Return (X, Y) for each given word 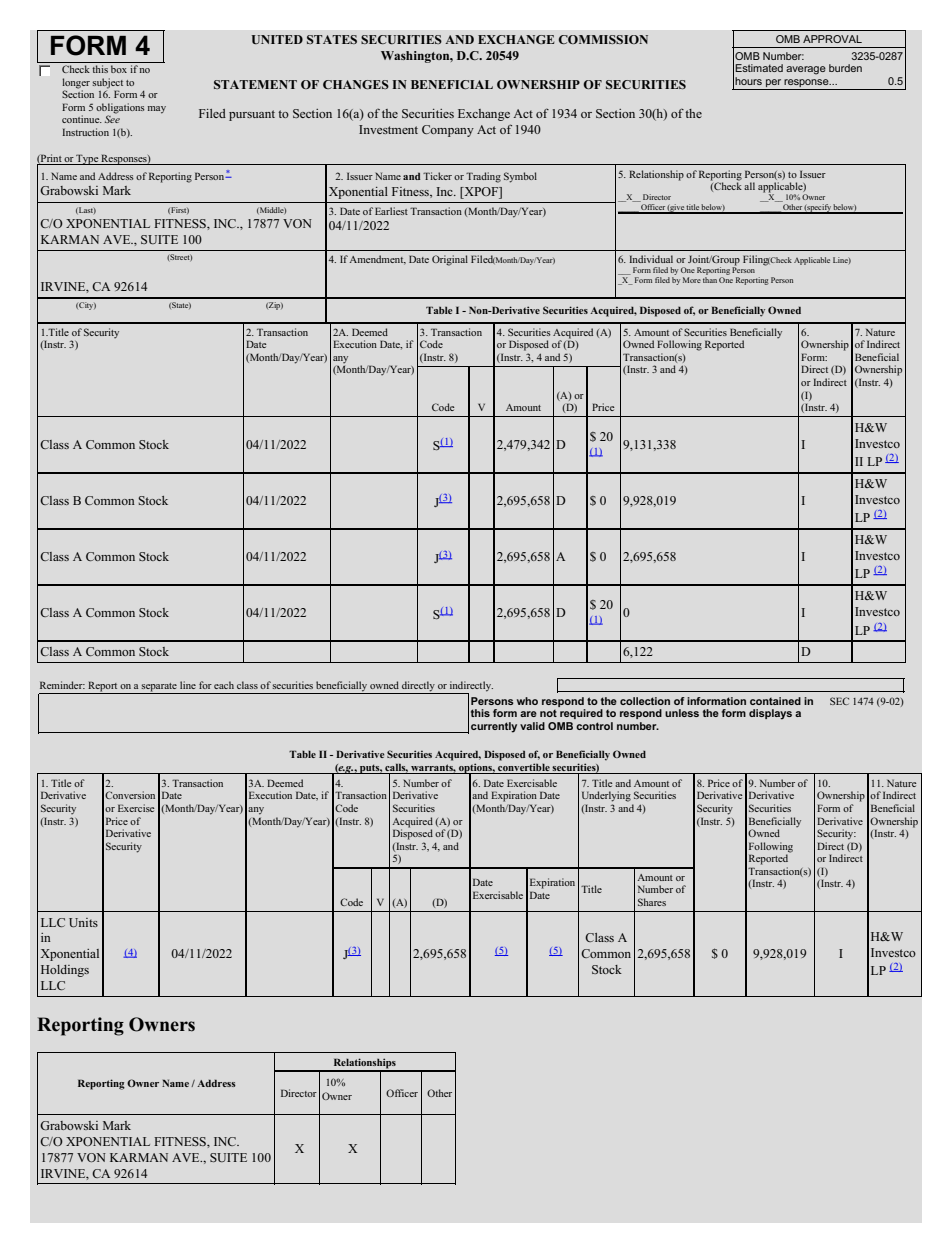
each (224, 685)
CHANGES (356, 84)
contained (775, 701)
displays (770, 714)
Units (83, 922)
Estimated (759, 68)
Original (450, 260)
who (527, 701)
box (119, 69)
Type (87, 159)
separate (159, 688)
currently (494, 727)
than (710, 280)
